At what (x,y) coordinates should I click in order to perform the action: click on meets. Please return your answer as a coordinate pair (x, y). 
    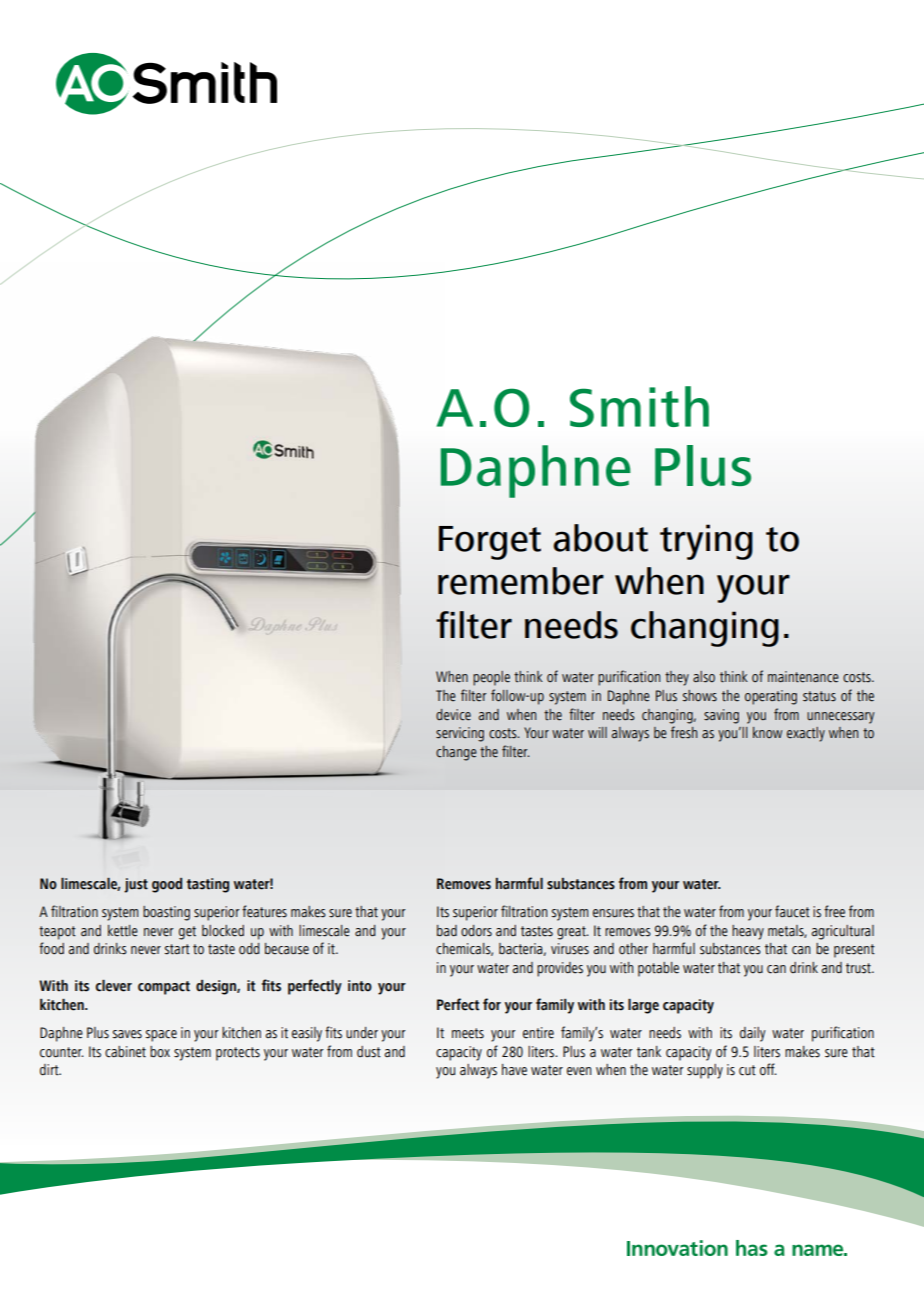
    Looking at the image, I should click on (468, 1033).
